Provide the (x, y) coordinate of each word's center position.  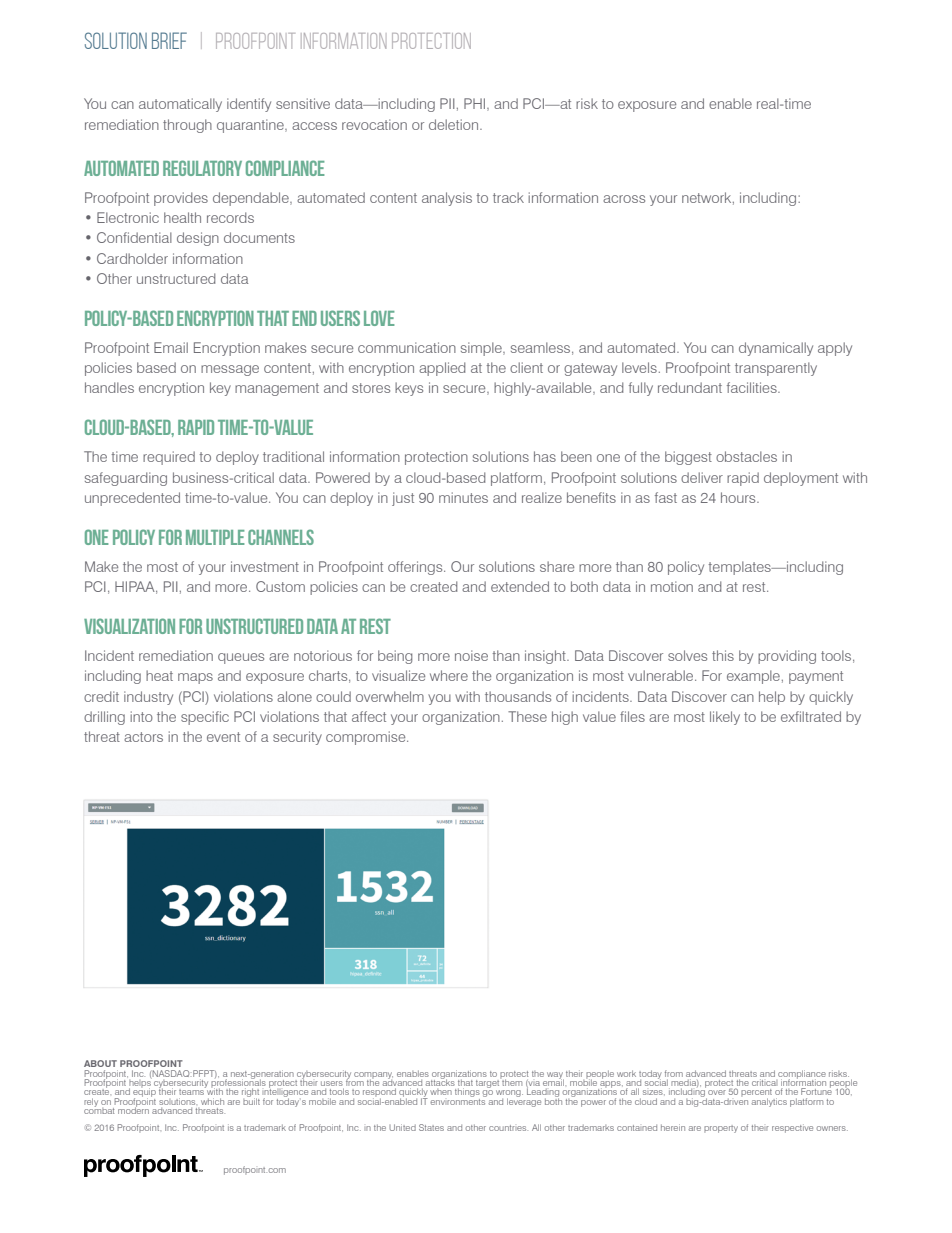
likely (725, 718)
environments (458, 1100)
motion (672, 586)
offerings (416, 568)
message (230, 370)
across (624, 199)
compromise (367, 738)
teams (192, 1091)
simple (482, 349)
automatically (180, 105)
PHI (474, 103)
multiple (215, 537)
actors (143, 737)
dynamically (776, 349)
